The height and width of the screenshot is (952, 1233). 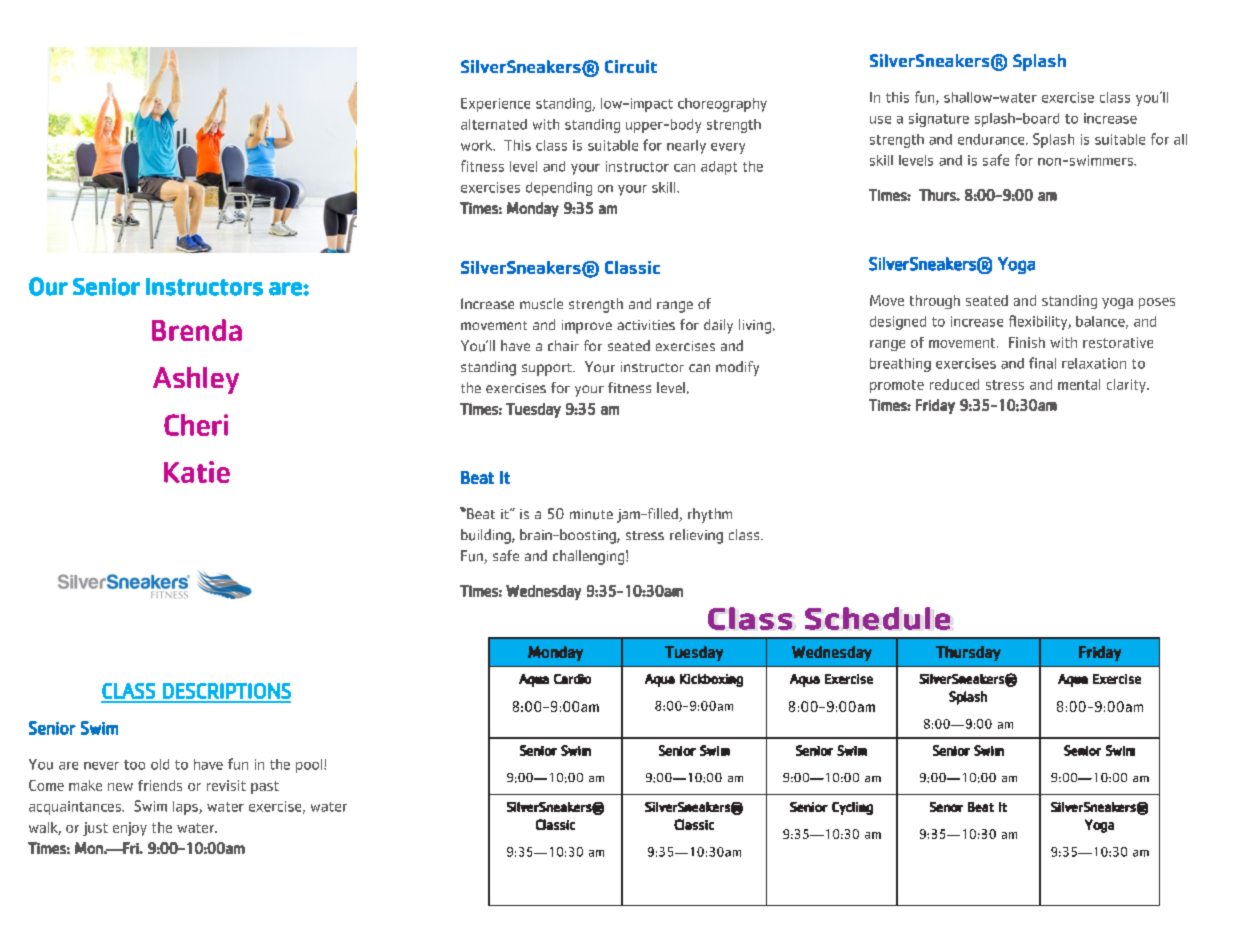 I want to click on mental, so click(x=1079, y=384).
